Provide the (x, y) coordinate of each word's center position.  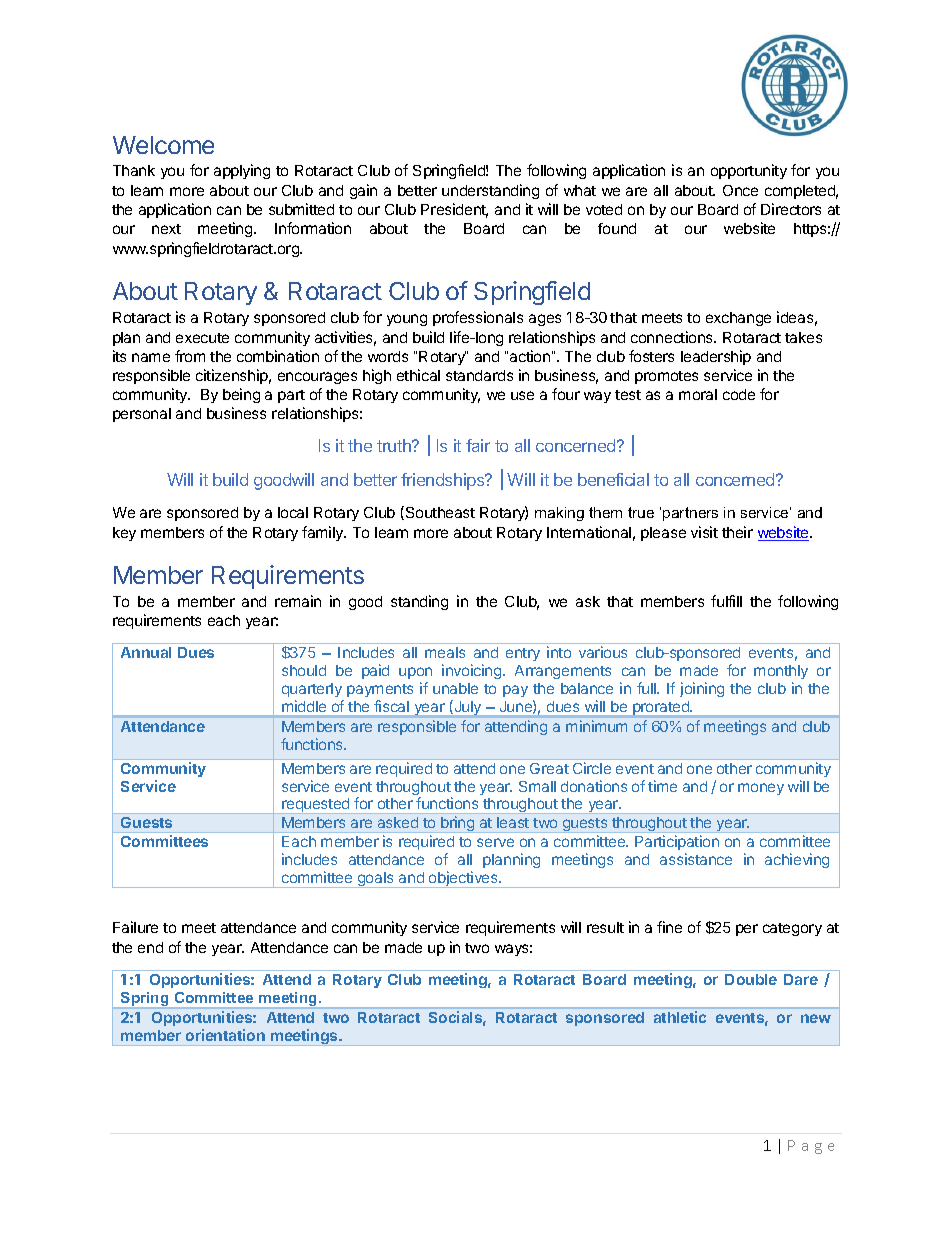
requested (316, 806)
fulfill (726, 601)
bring (457, 823)
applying (242, 171)
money (761, 789)
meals (445, 652)
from (190, 356)
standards (479, 375)
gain (363, 191)
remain (298, 601)
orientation (225, 1035)
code (739, 394)
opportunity (749, 171)
